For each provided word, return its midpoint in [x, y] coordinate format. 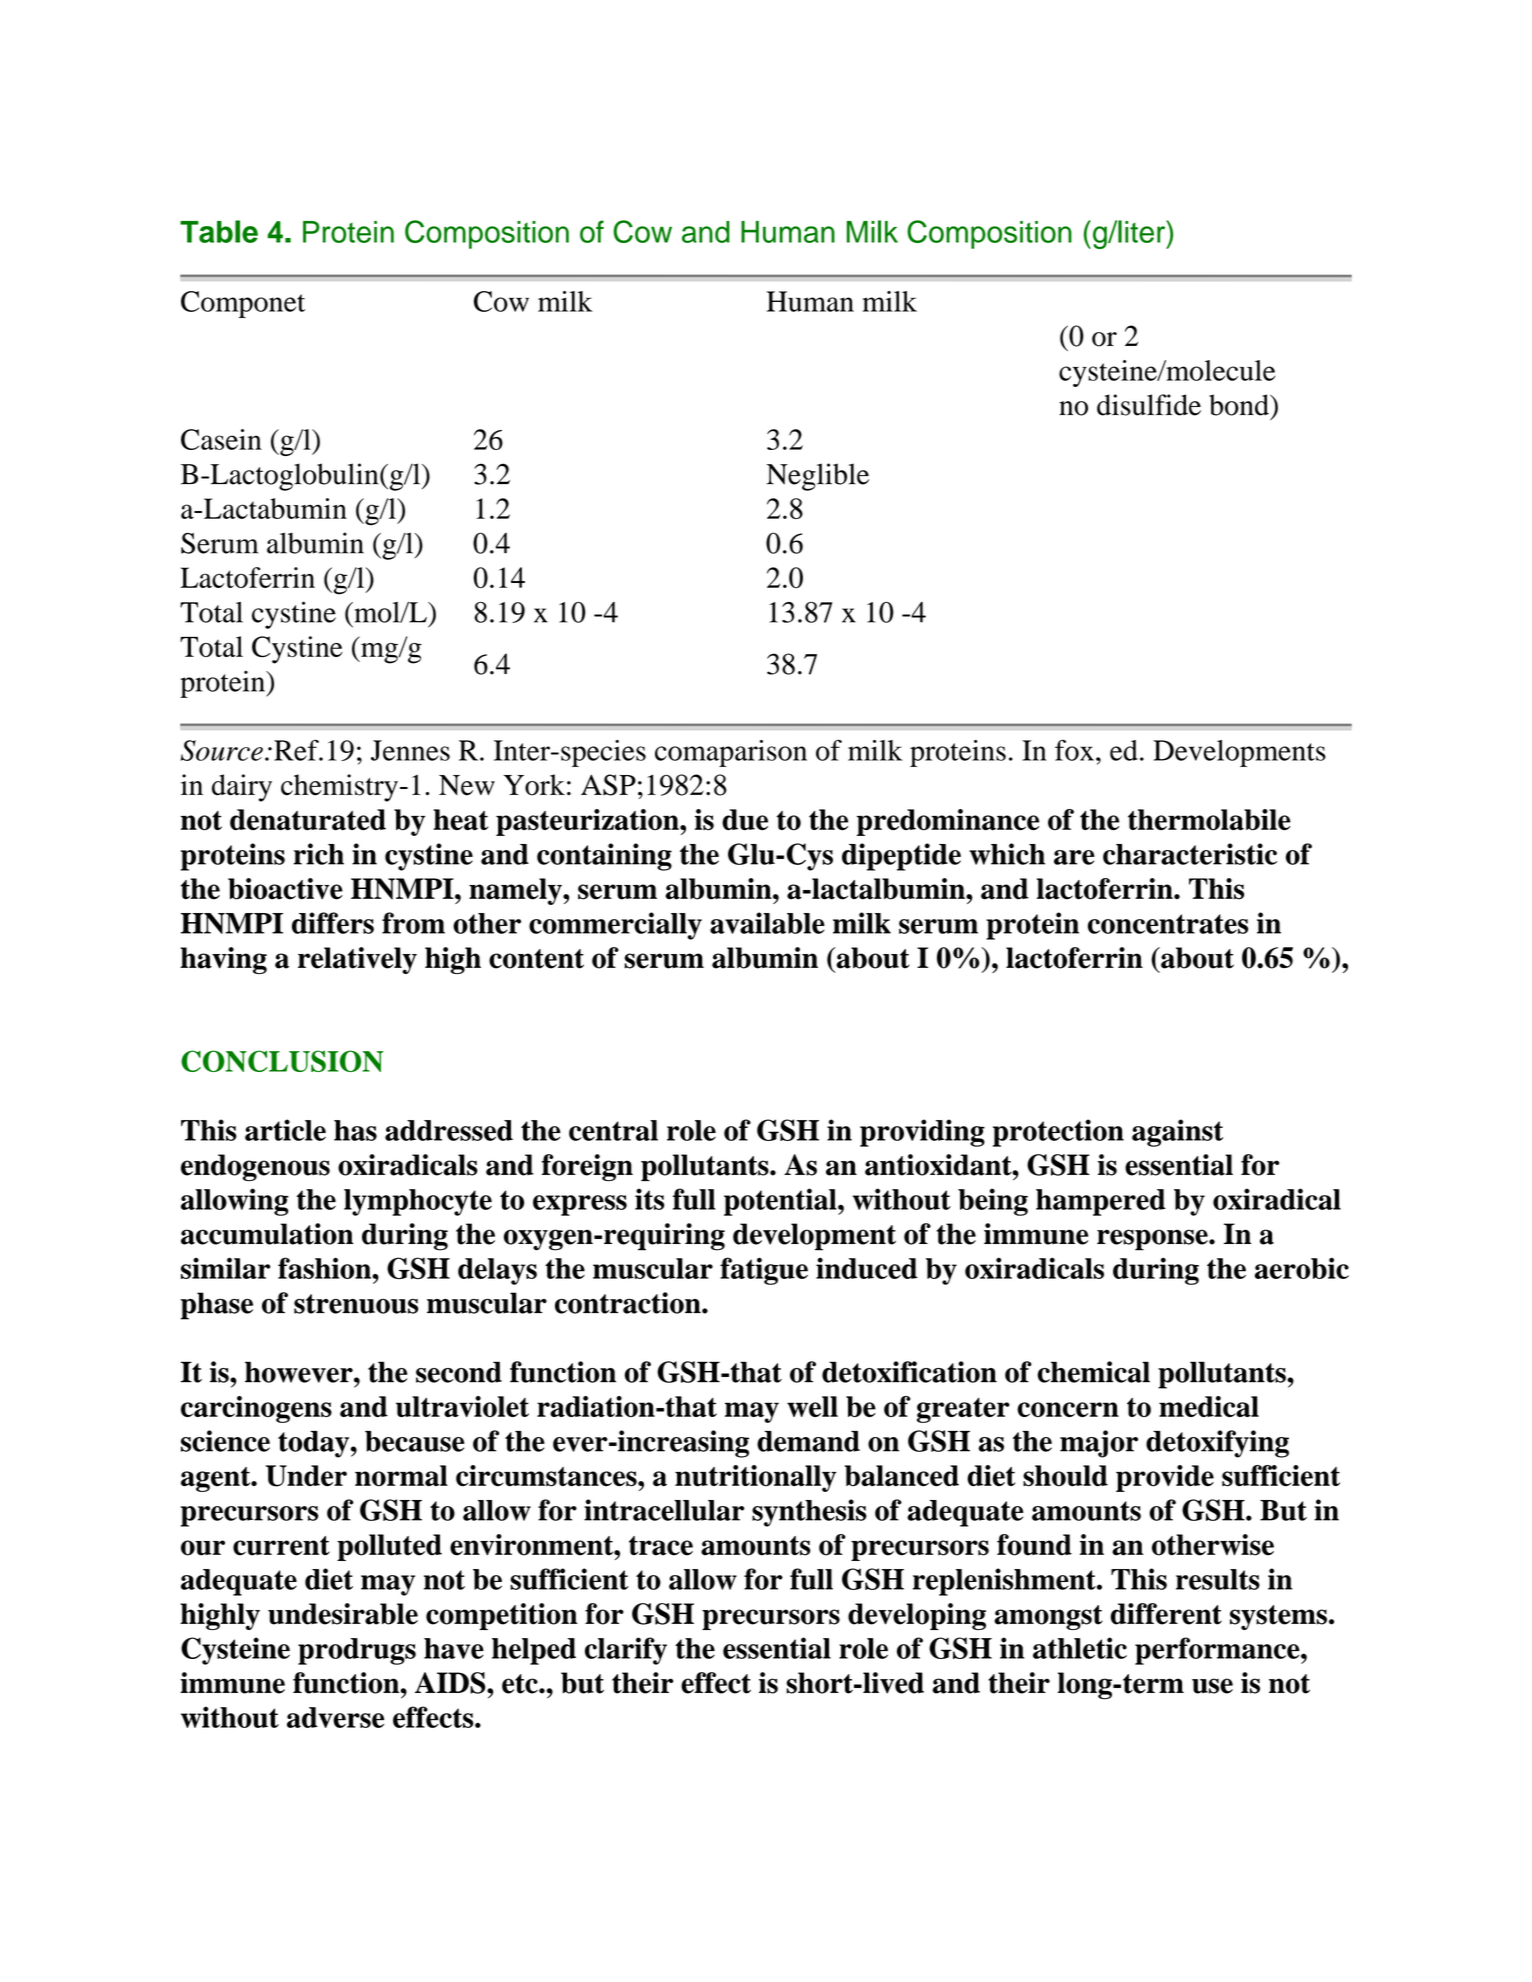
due [745, 820]
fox [1074, 750]
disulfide [1149, 405]
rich [319, 854]
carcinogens [256, 1409]
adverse [335, 1717]
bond [1240, 405]
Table [219, 231]
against [1177, 1133]
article [285, 1130]
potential [781, 1202]
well [812, 1406]
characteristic [1190, 854]
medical [1209, 1406]
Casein [221, 439]
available [767, 923]
